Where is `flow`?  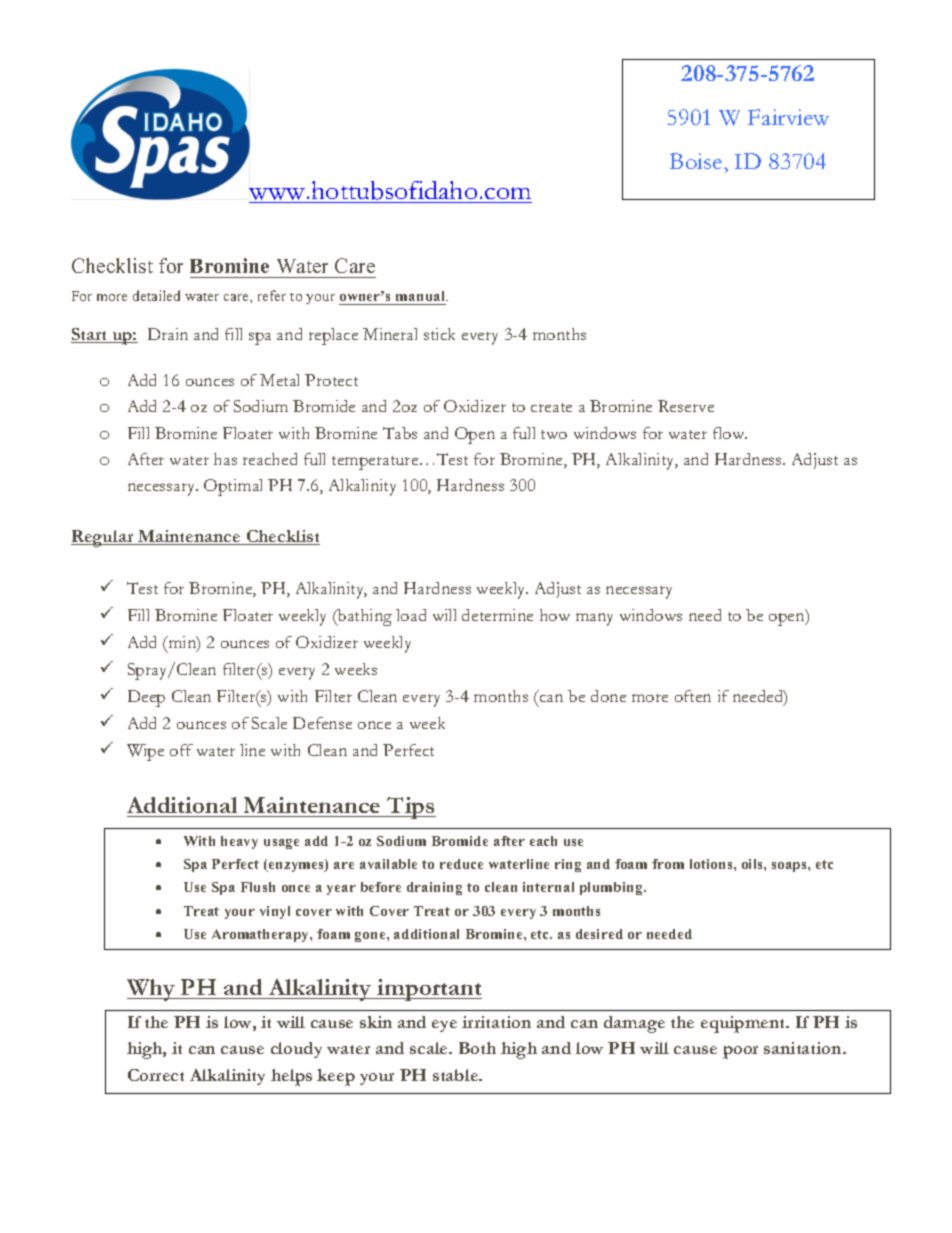
flow is located at coordinates (730, 433).
